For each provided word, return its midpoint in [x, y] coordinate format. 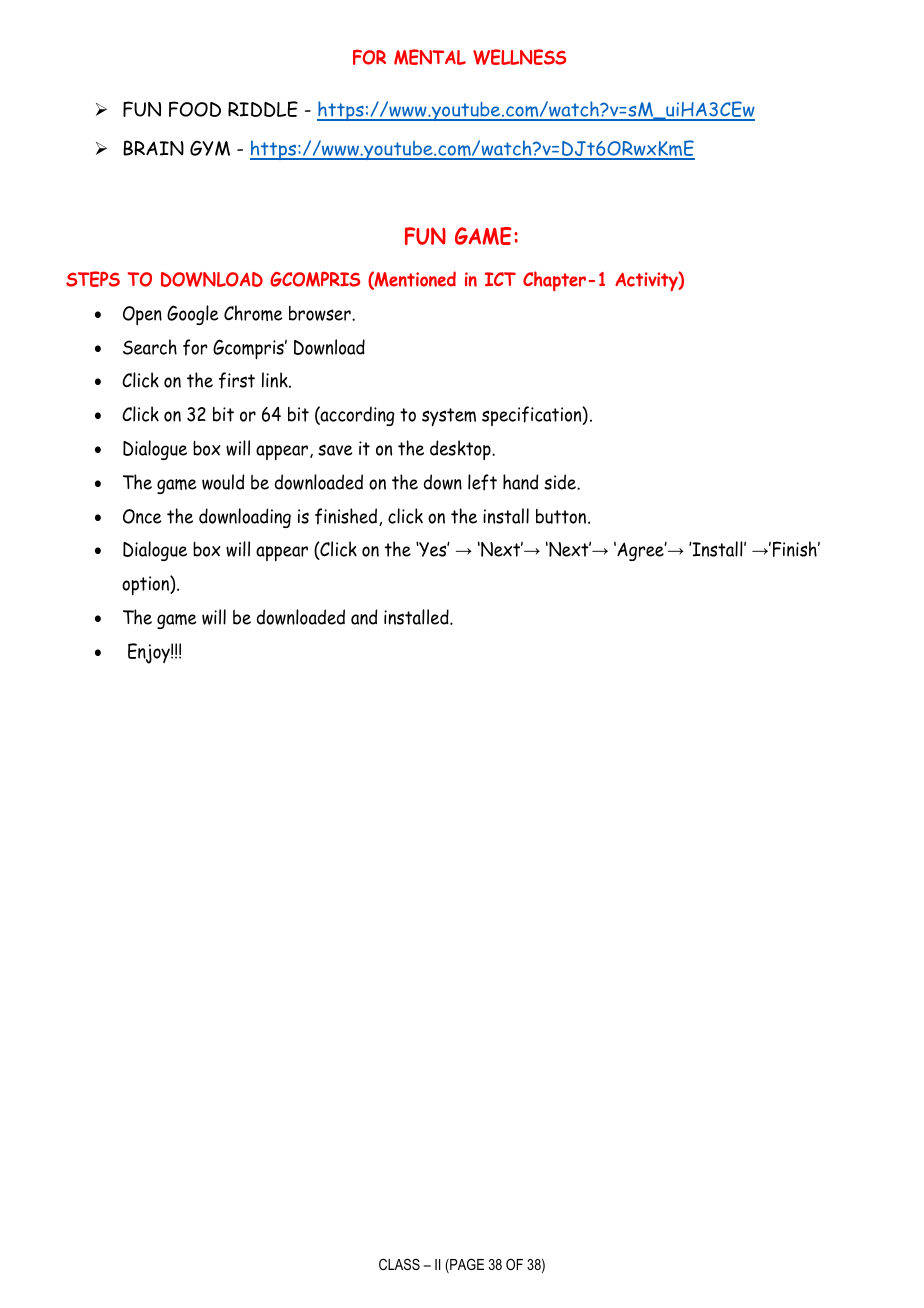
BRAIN [153, 148]
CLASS [399, 1264]
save [335, 450]
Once [142, 516]
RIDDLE [263, 109]
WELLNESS [519, 57]
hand [520, 482]
